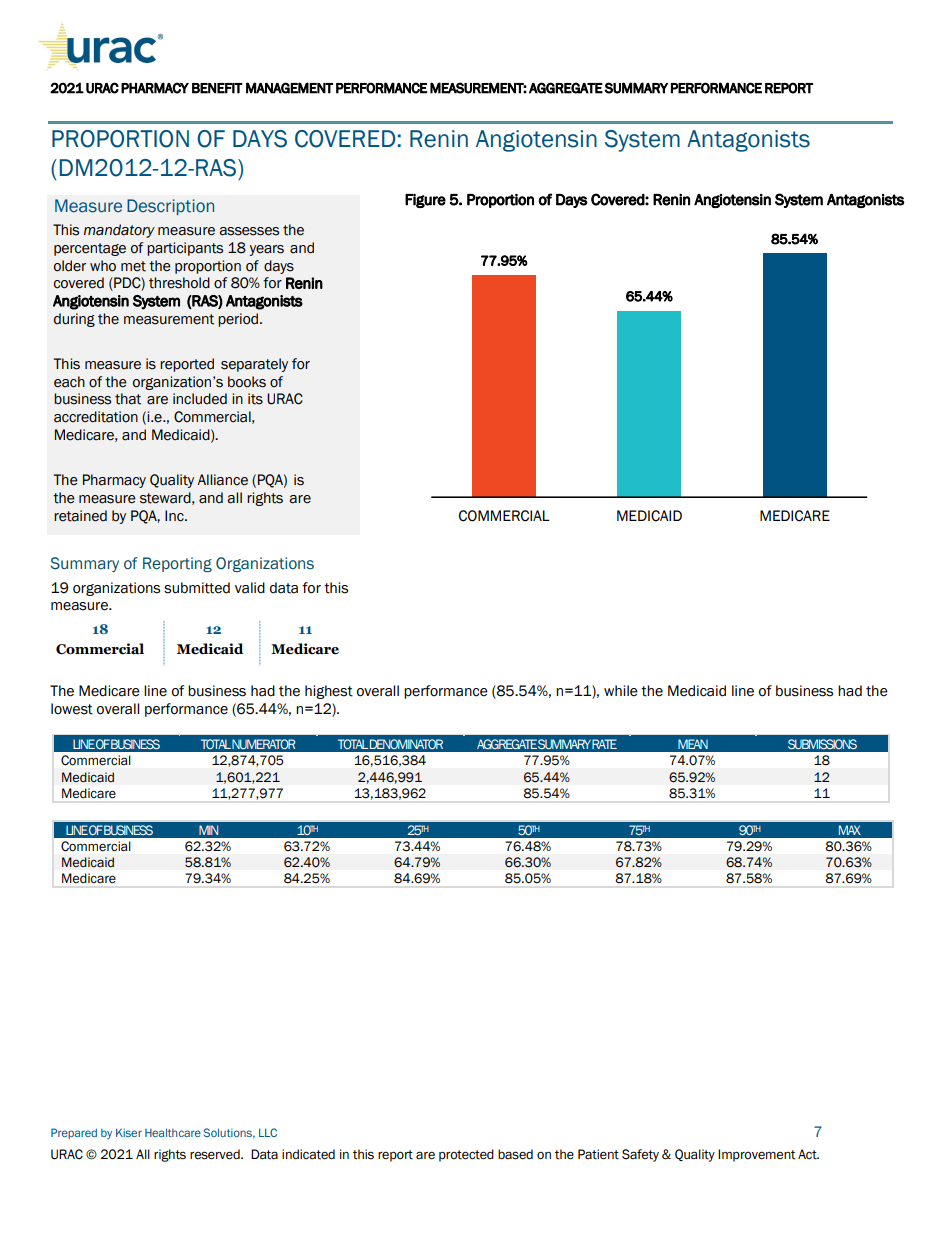 The height and width of the screenshot is (1233, 952). Describe the element at coordinates (217, 88) in the screenshot. I see `BENEFIT` at that location.
